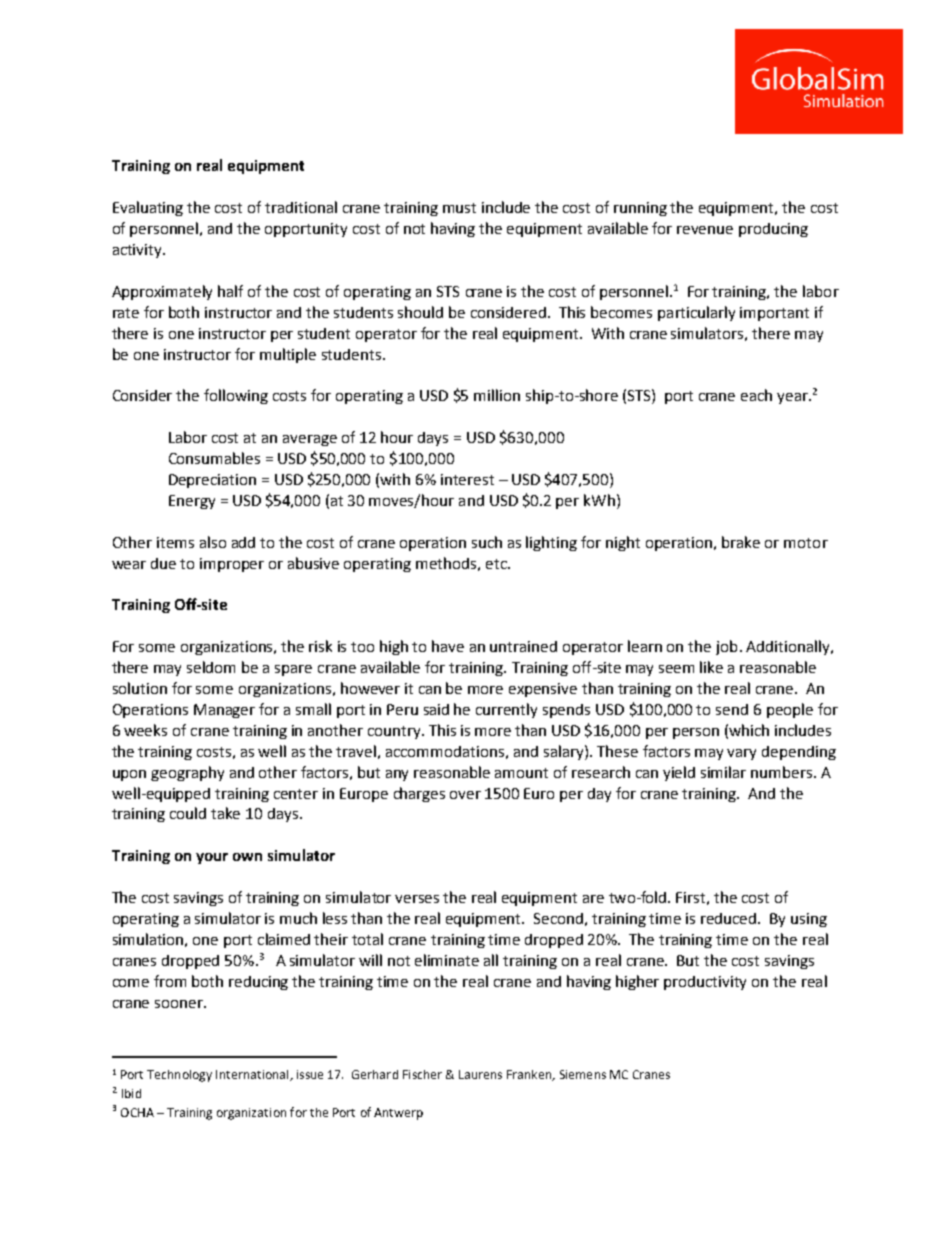 The width and height of the screenshot is (952, 1233). What do you see at coordinates (211, 667) in the screenshot?
I see `seldom` at bounding box center [211, 667].
